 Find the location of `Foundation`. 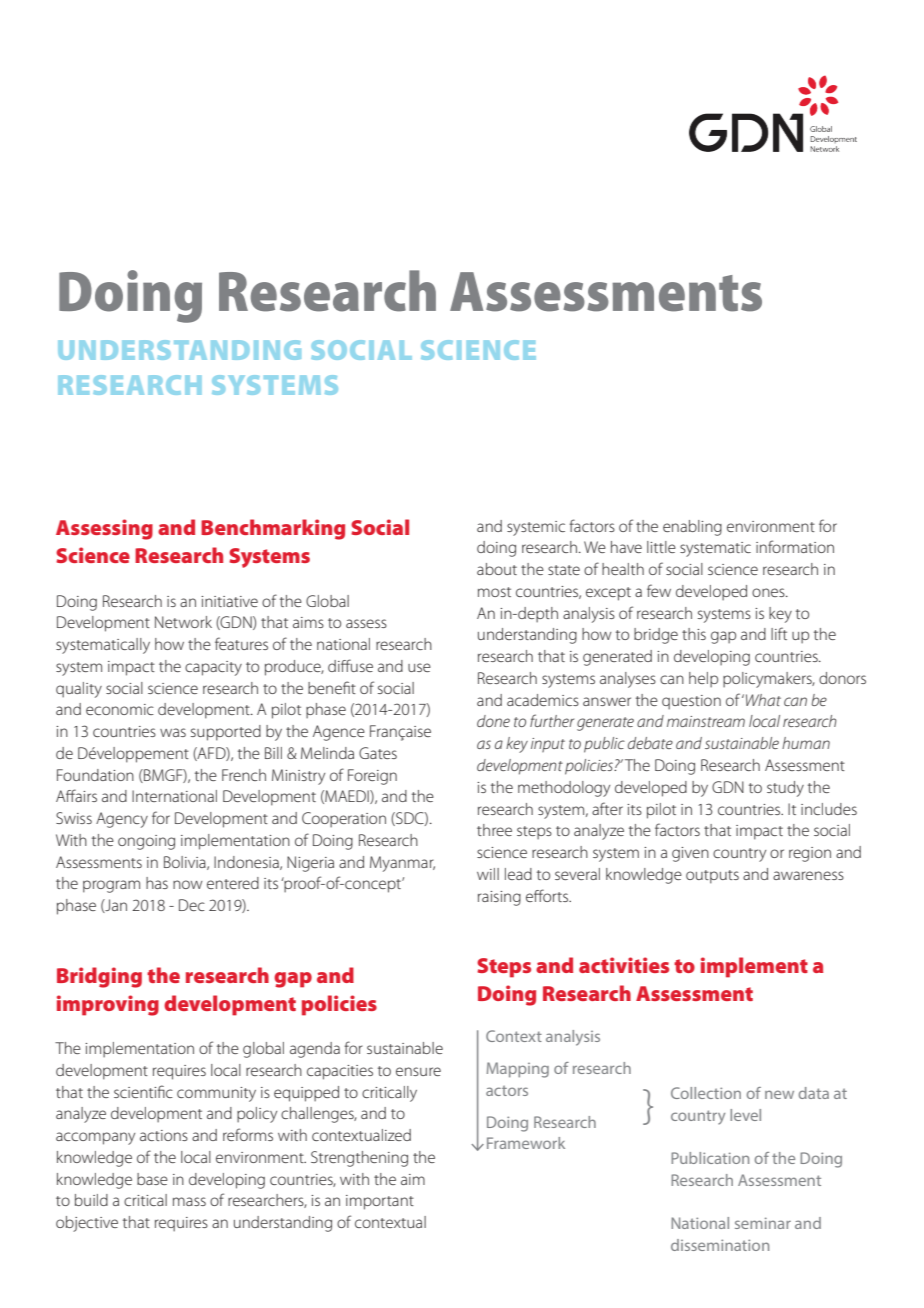

Foundation is located at coordinates (95, 775).
